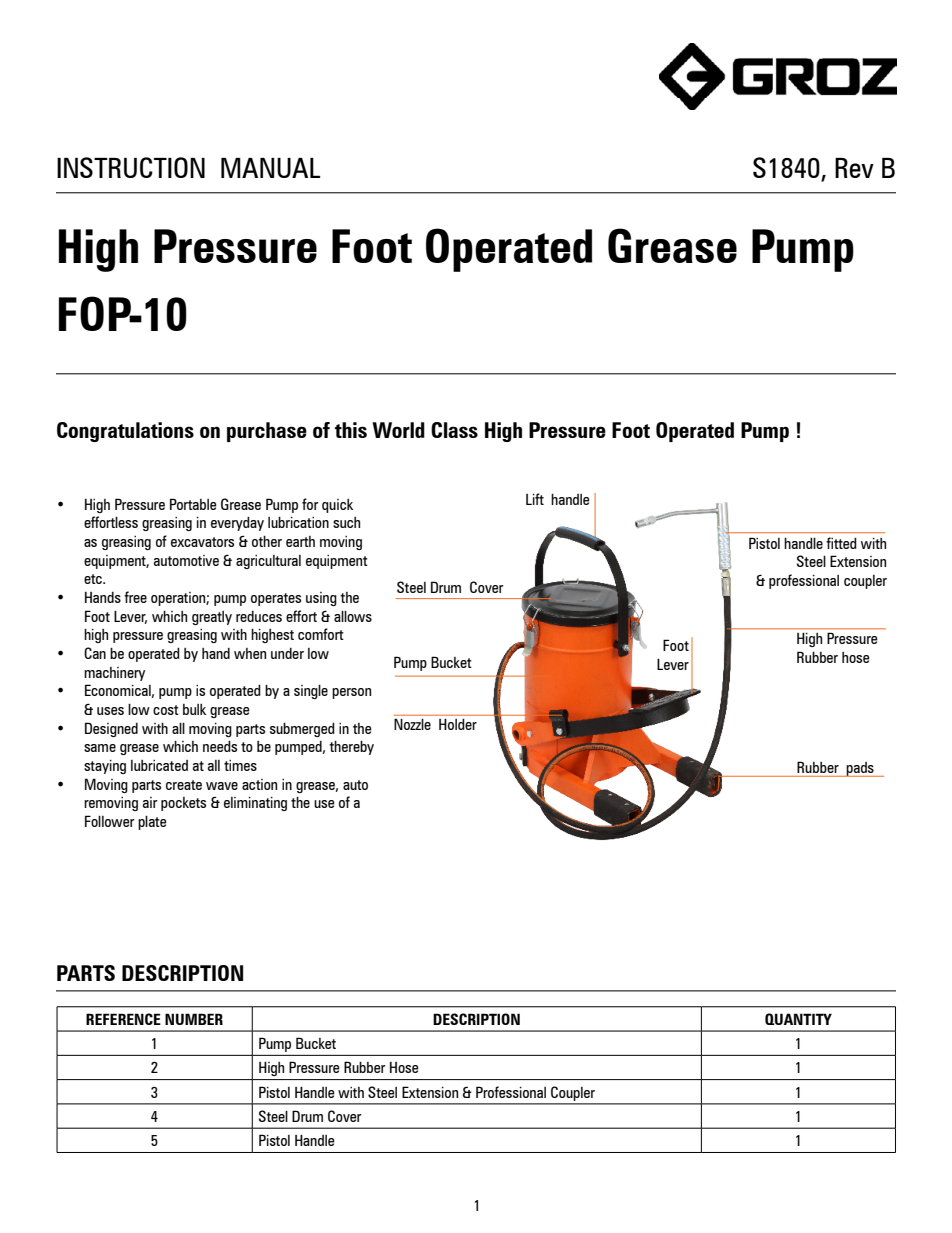  What do you see at coordinates (854, 168) in the page?
I see `Rev` at bounding box center [854, 168].
